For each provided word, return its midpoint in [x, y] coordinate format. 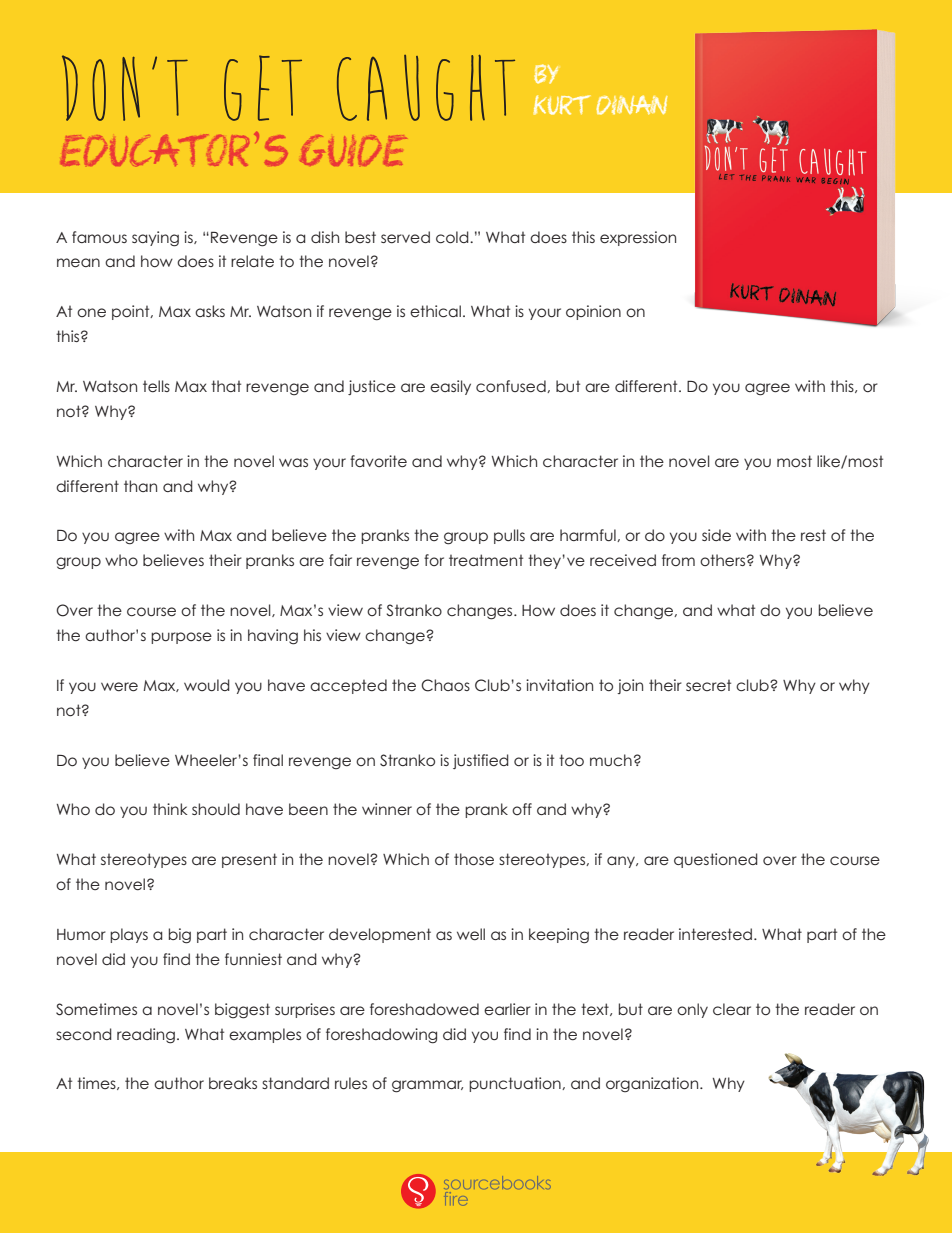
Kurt [562, 105]
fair [340, 560]
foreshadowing [381, 1036]
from [678, 560]
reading [146, 1036]
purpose [181, 638]
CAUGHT [426, 88]
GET [263, 88]
